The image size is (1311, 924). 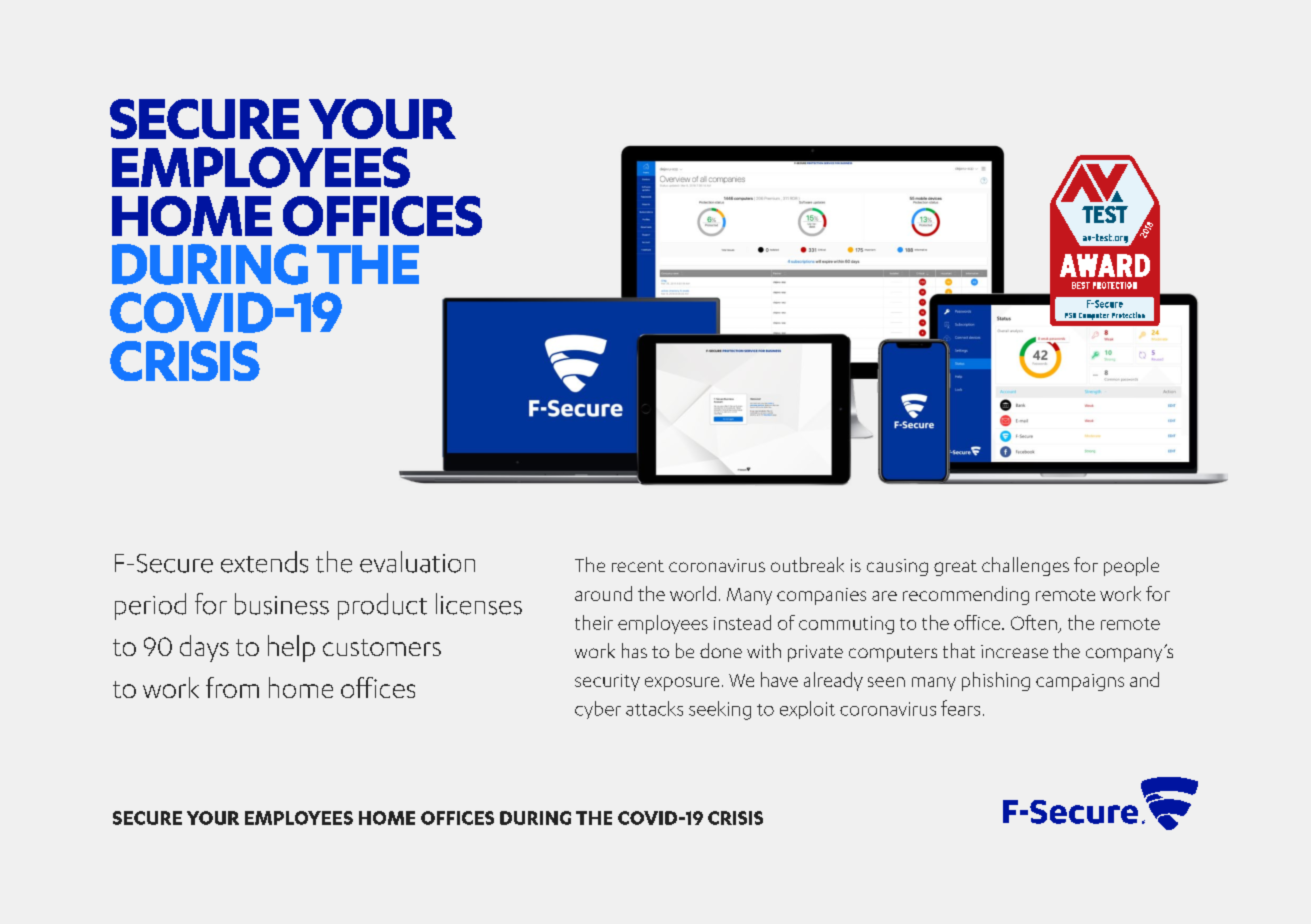 What do you see at coordinates (634, 650) in the screenshot?
I see `has` at bounding box center [634, 650].
